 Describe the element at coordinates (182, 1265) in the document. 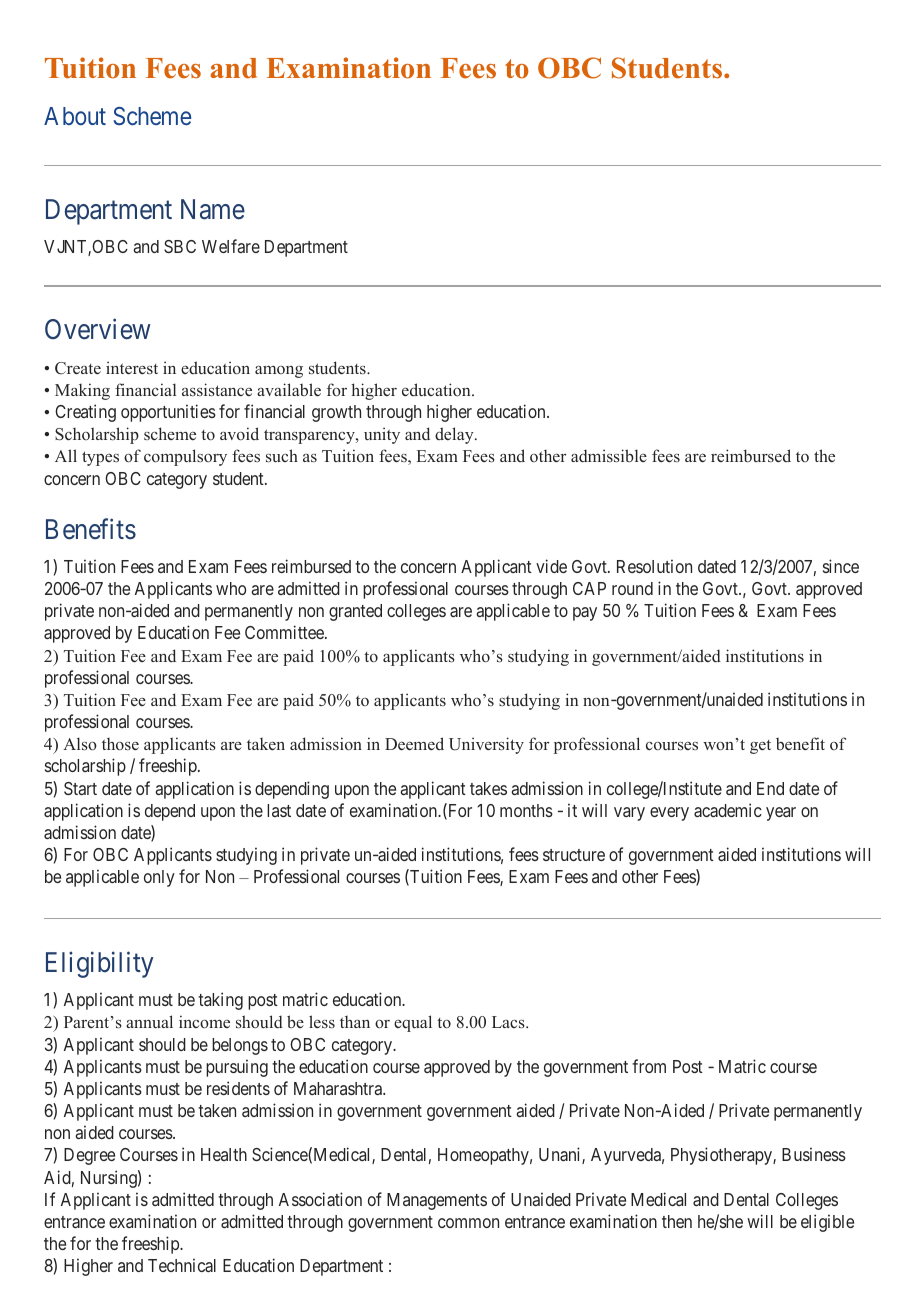

I see `Technical` at that location.
